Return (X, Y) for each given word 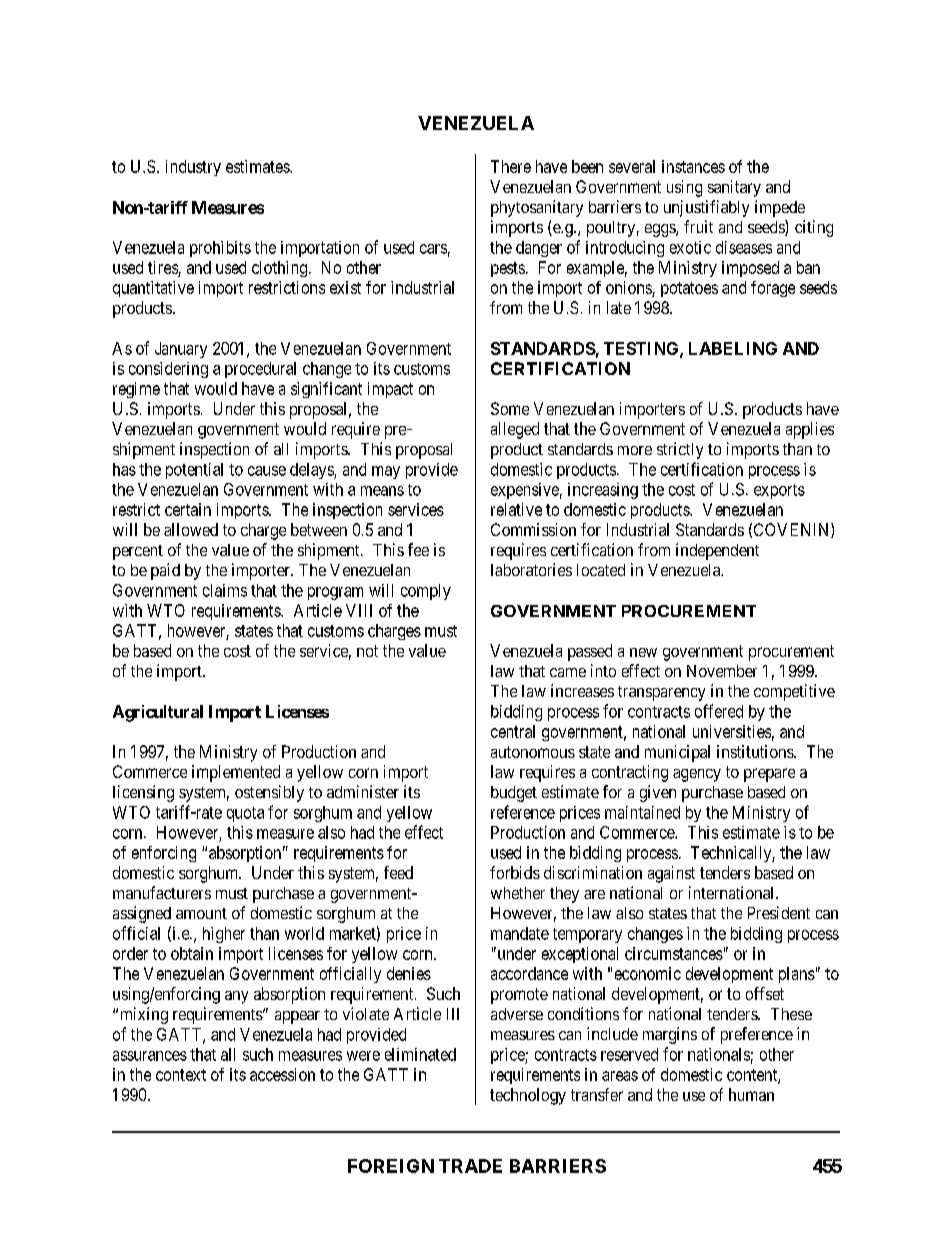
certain (188, 509)
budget (514, 794)
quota (245, 814)
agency (697, 775)
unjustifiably (706, 208)
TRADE (470, 1166)
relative (516, 509)
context (181, 1075)
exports (779, 491)
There (511, 166)
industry (193, 168)
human (751, 1094)
